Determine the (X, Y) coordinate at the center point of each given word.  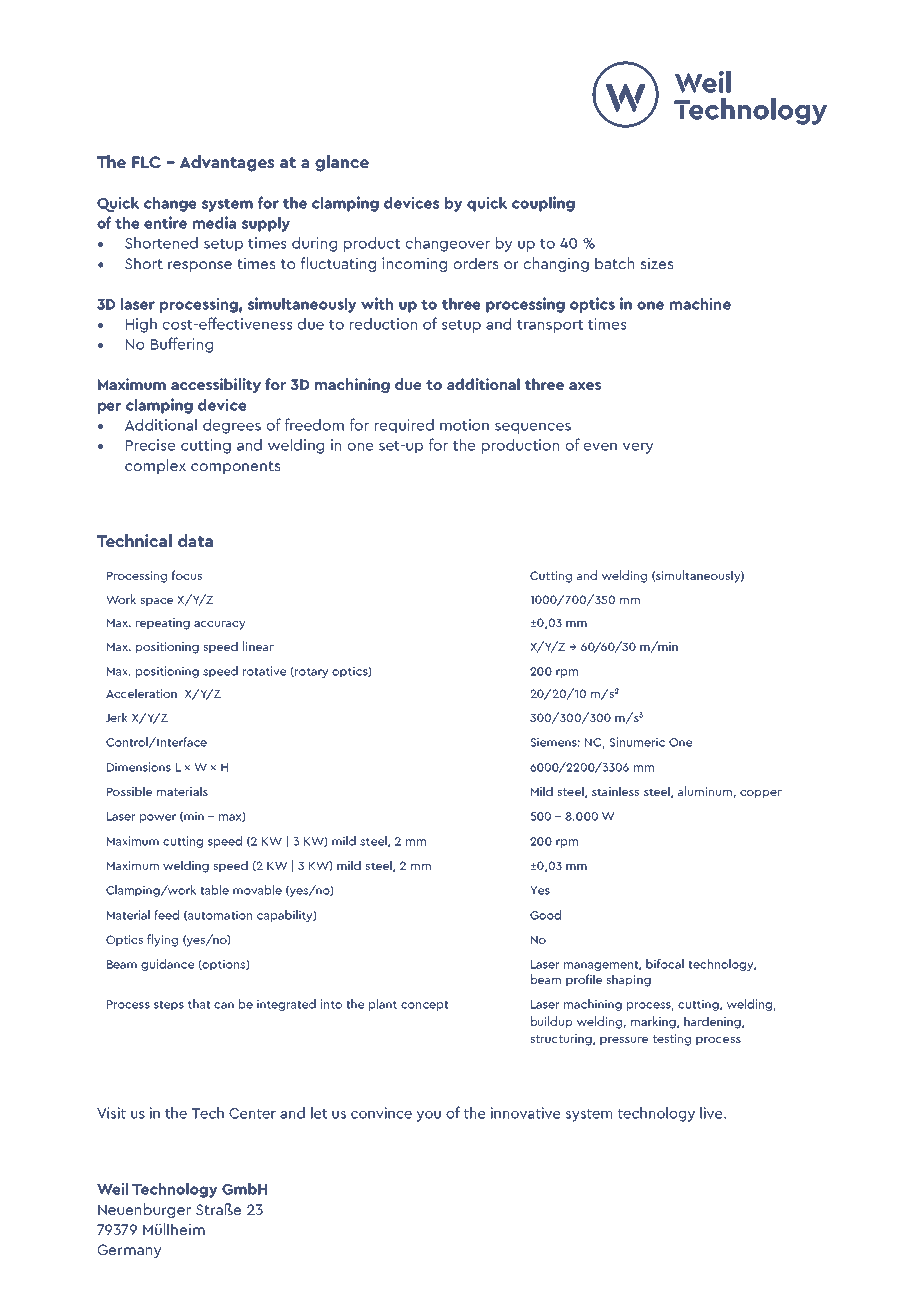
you (429, 1116)
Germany (129, 1251)
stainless (615, 791)
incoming (414, 264)
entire (165, 222)
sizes (656, 263)
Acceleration (141, 693)
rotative (264, 671)
